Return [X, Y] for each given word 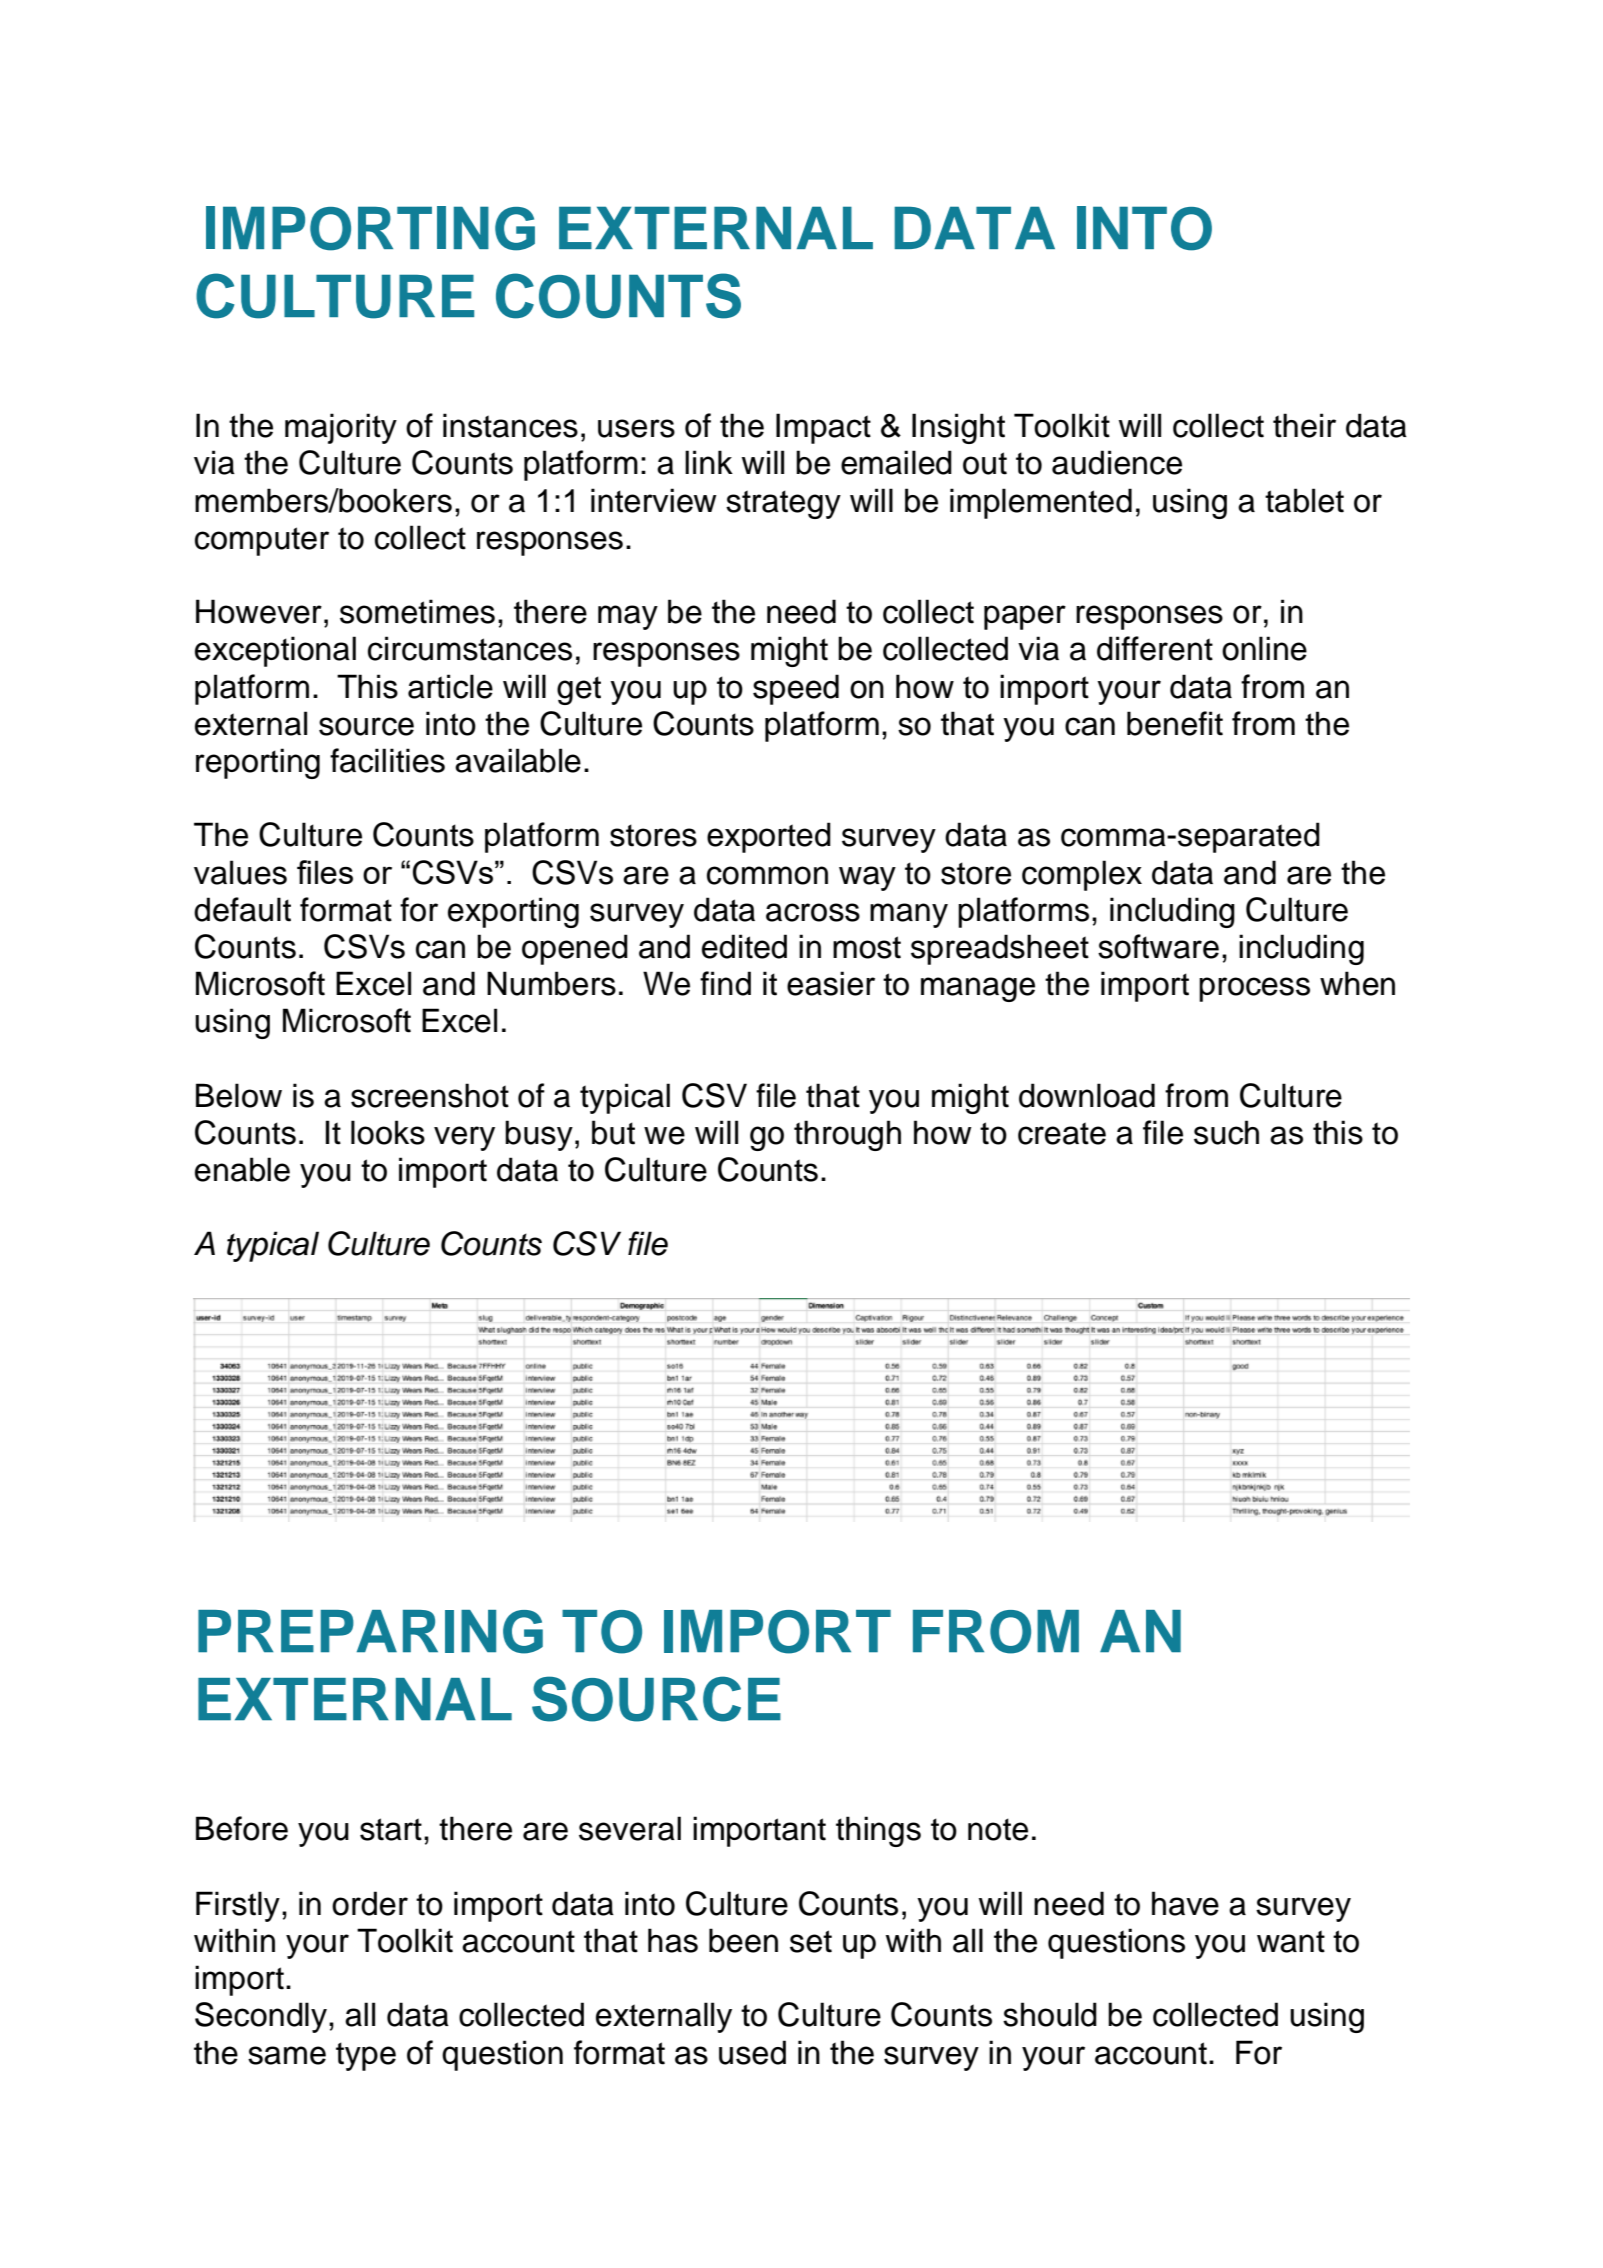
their [1304, 425]
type [366, 2056]
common [767, 875]
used [752, 2052]
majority [341, 428]
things [878, 1831]
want [1291, 1941]
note [998, 1829]
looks [388, 1132]
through [847, 1135]
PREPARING [370, 1632]
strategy [783, 504]
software [1158, 946]
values [240, 872]
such [1226, 1132]
